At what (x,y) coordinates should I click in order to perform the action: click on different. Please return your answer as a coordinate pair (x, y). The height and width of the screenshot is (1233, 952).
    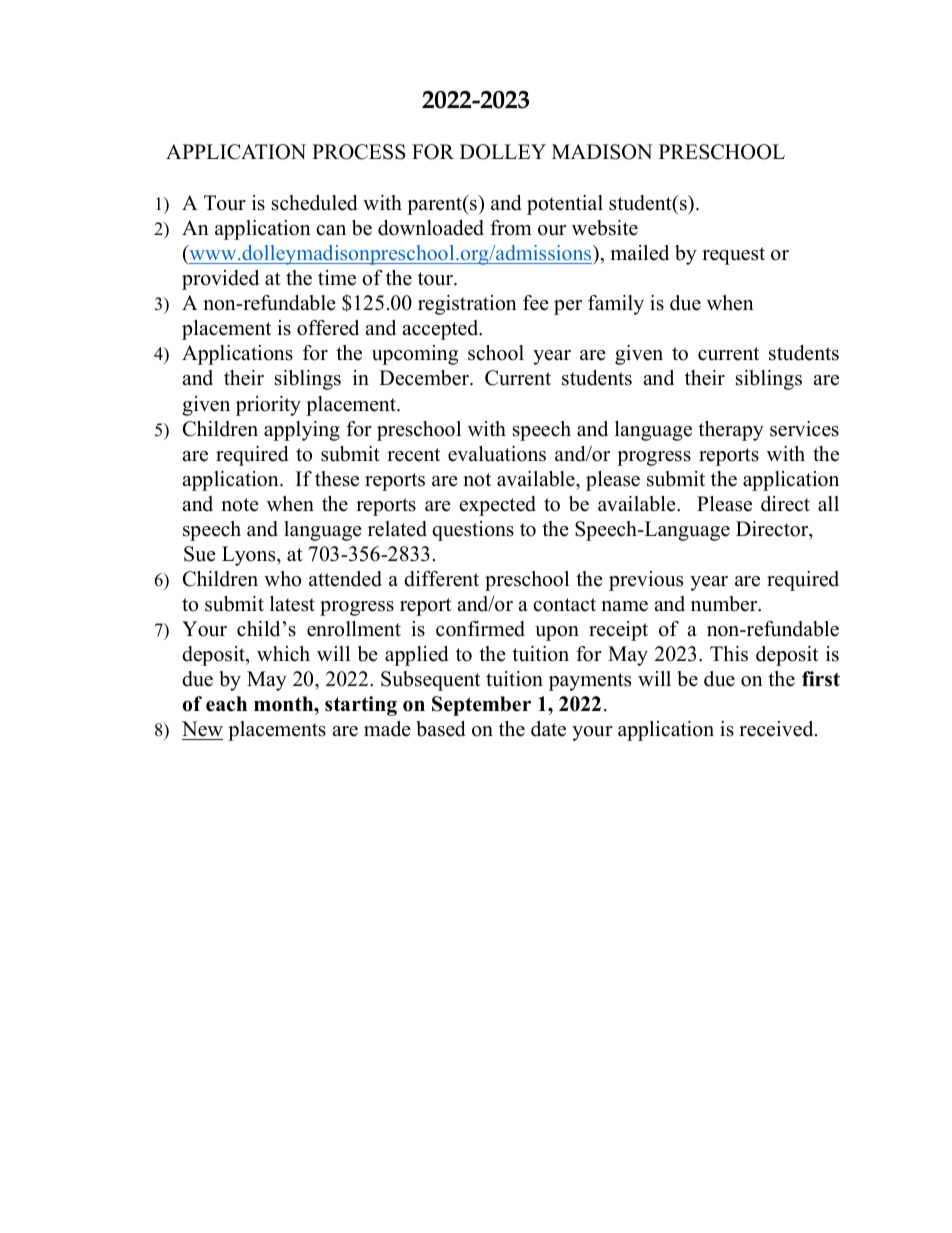
    Looking at the image, I should click on (441, 579).
